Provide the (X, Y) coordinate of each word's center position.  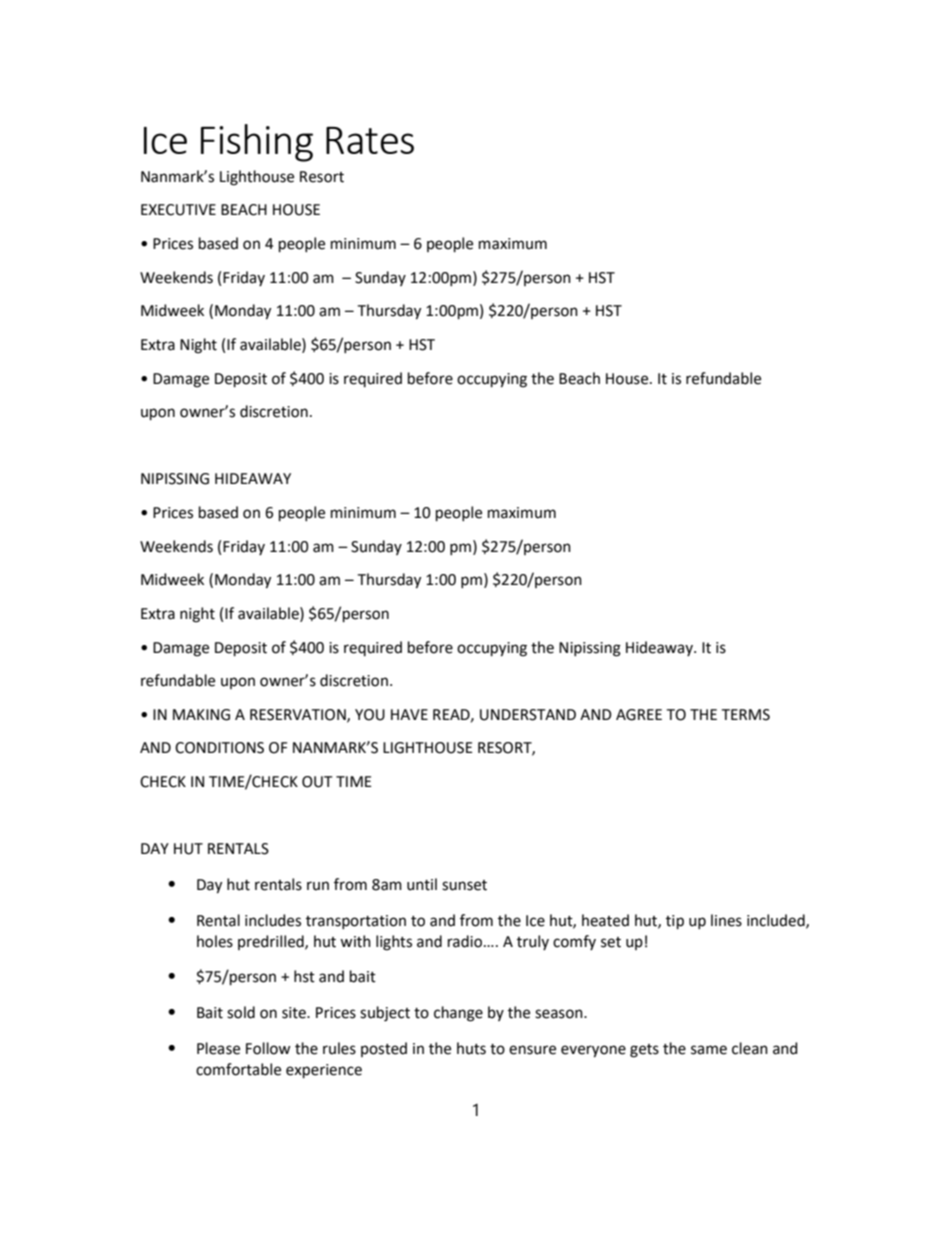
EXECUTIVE (178, 210)
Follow (268, 1048)
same (709, 1050)
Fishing (257, 143)
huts (471, 1048)
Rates (370, 140)
